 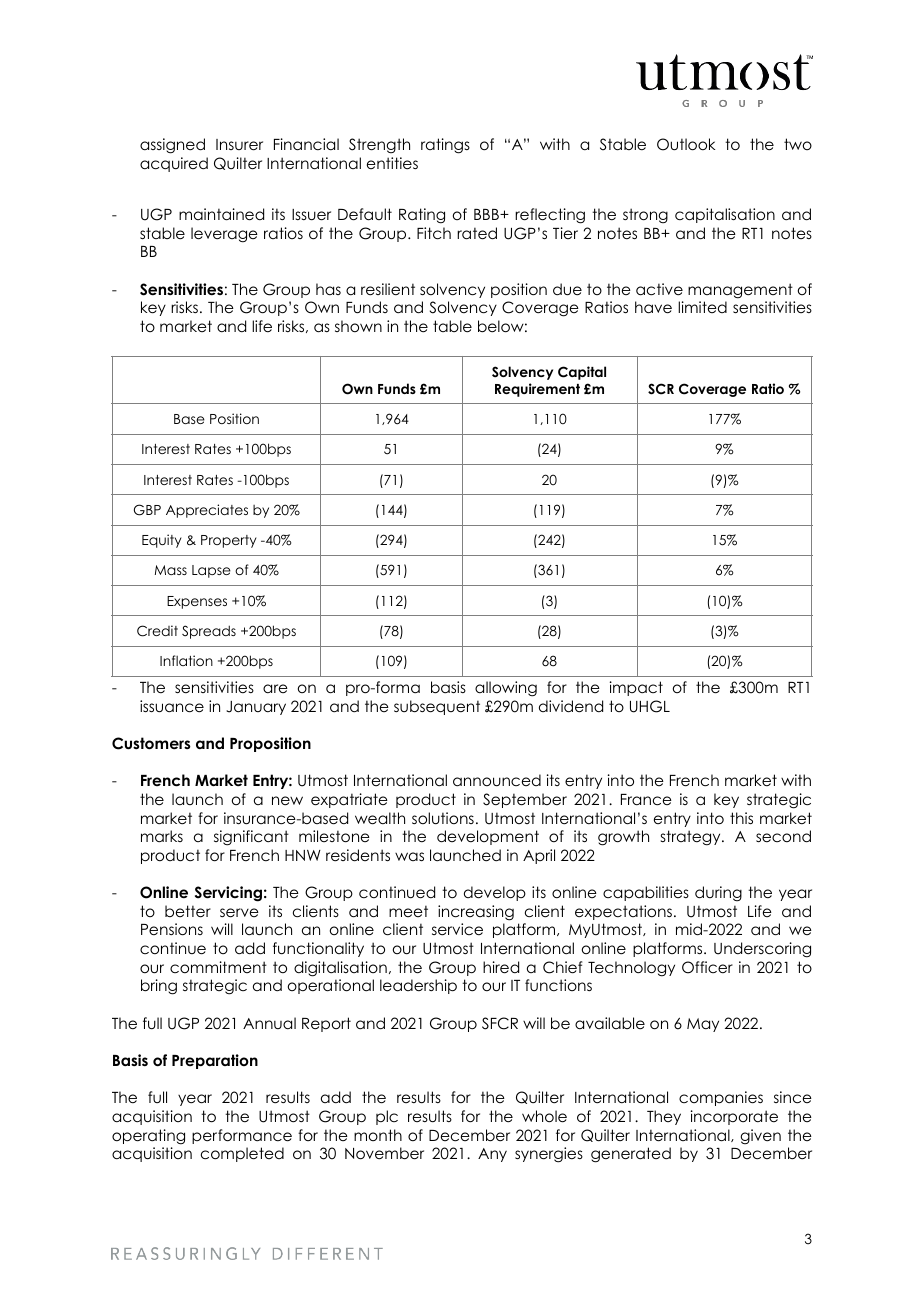 What do you see at coordinates (487, 214) in the screenshot?
I see `BBB` at bounding box center [487, 214].
